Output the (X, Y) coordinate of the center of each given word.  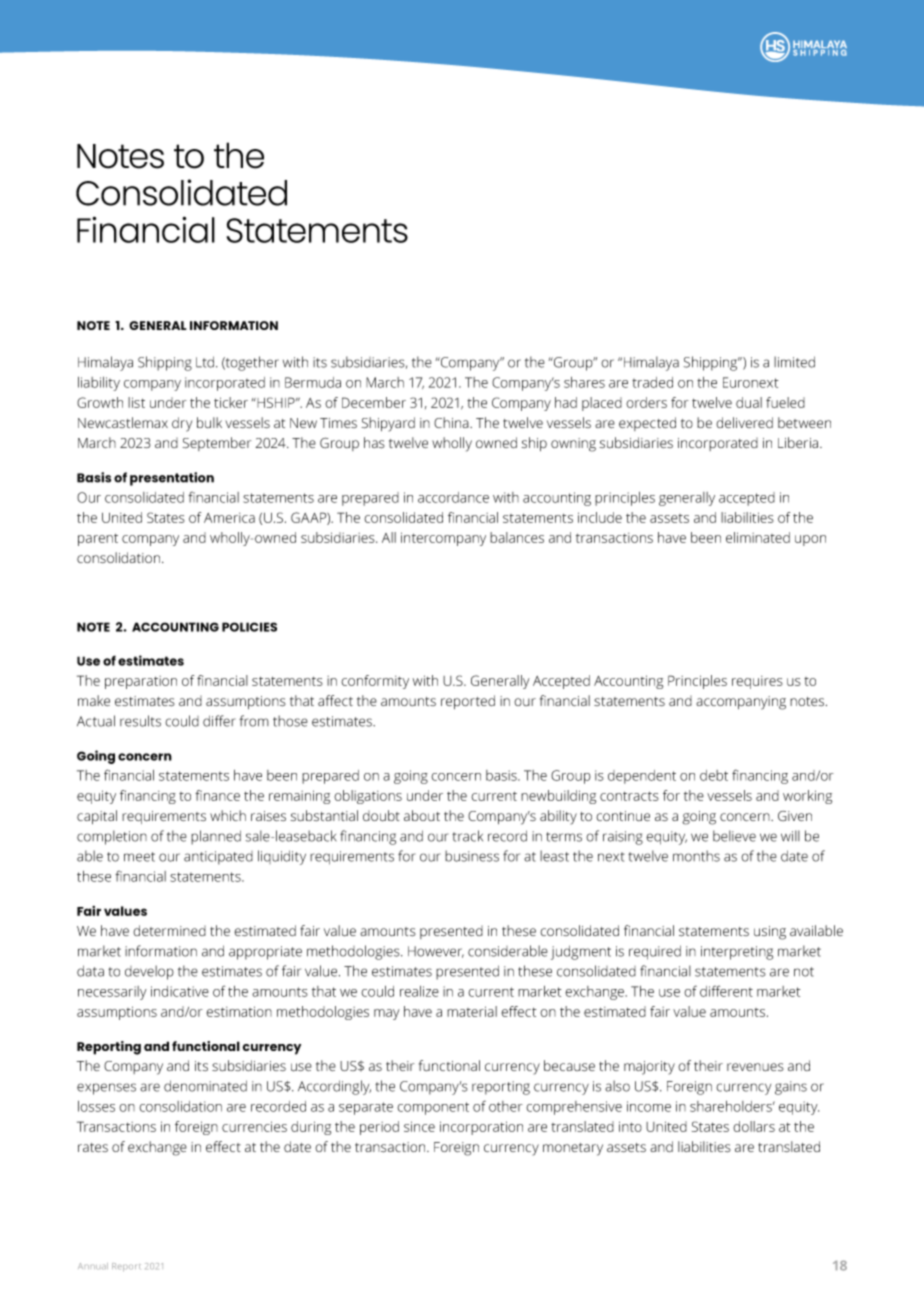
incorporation (481, 1128)
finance (217, 795)
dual (749, 402)
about (422, 815)
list (136, 402)
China (452, 422)
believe (734, 836)
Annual (93, 1266)
